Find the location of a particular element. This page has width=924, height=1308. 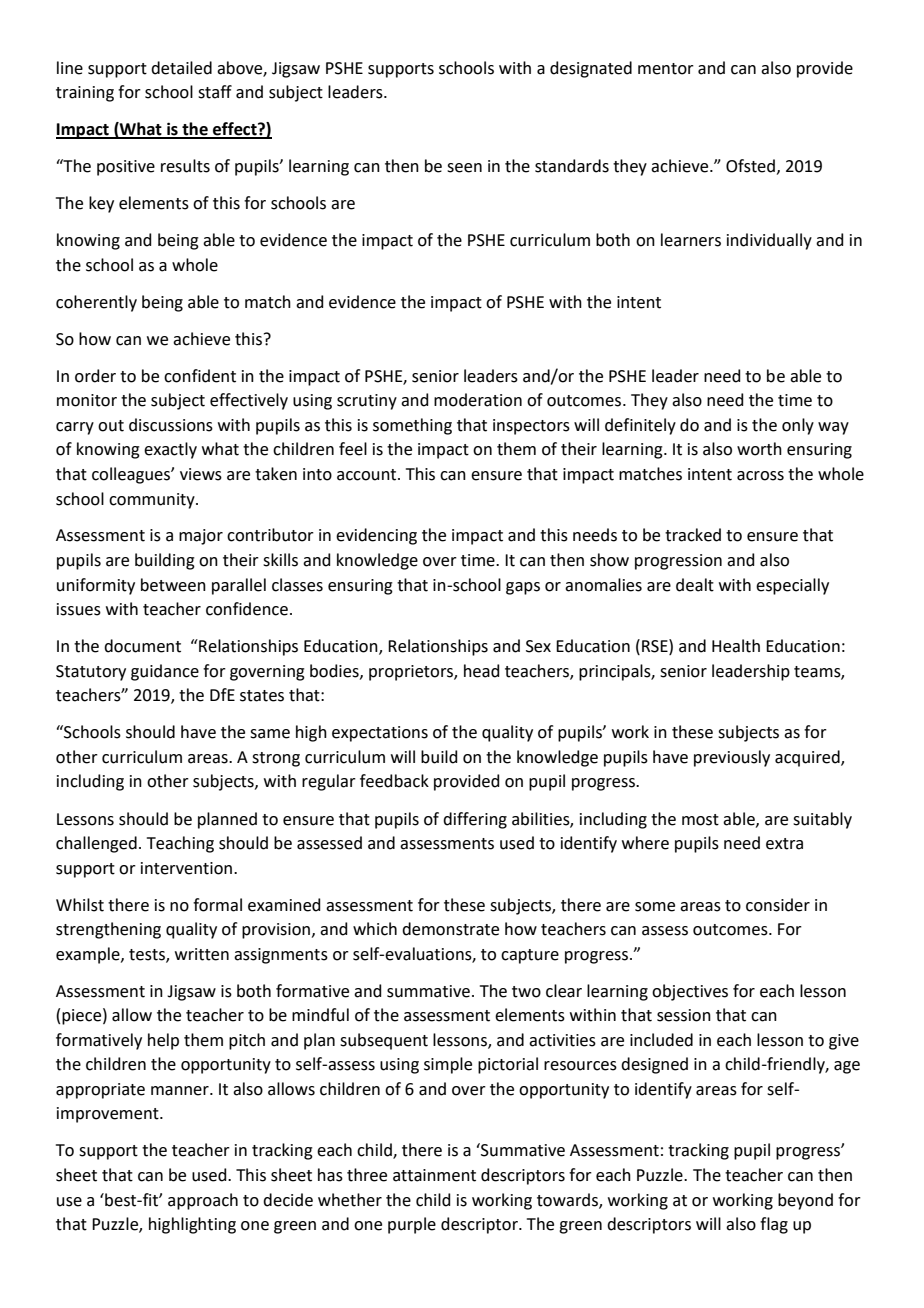

differing is located at coordinates (475, 820).
